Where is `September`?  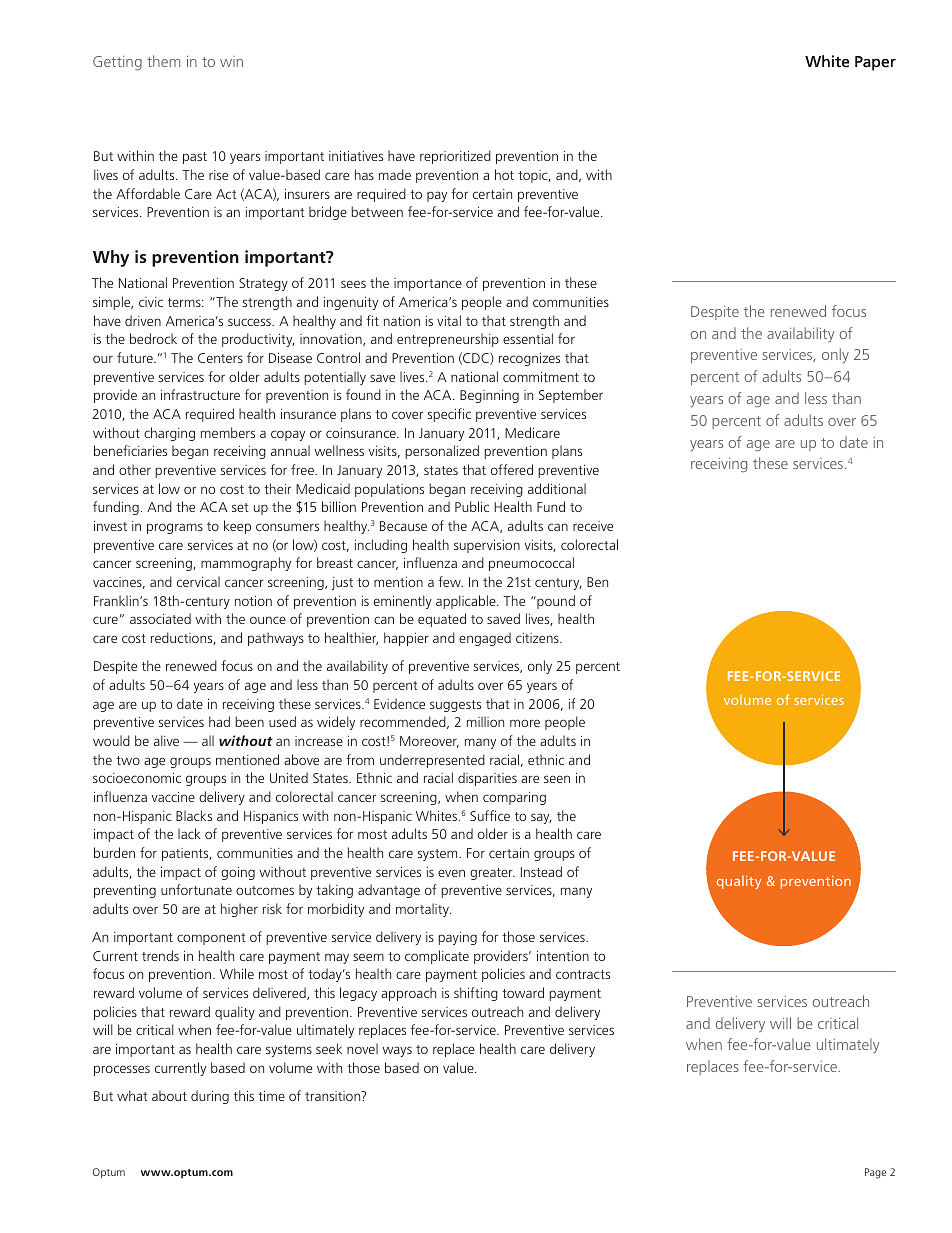
September is located at coordinates (571, 396).
